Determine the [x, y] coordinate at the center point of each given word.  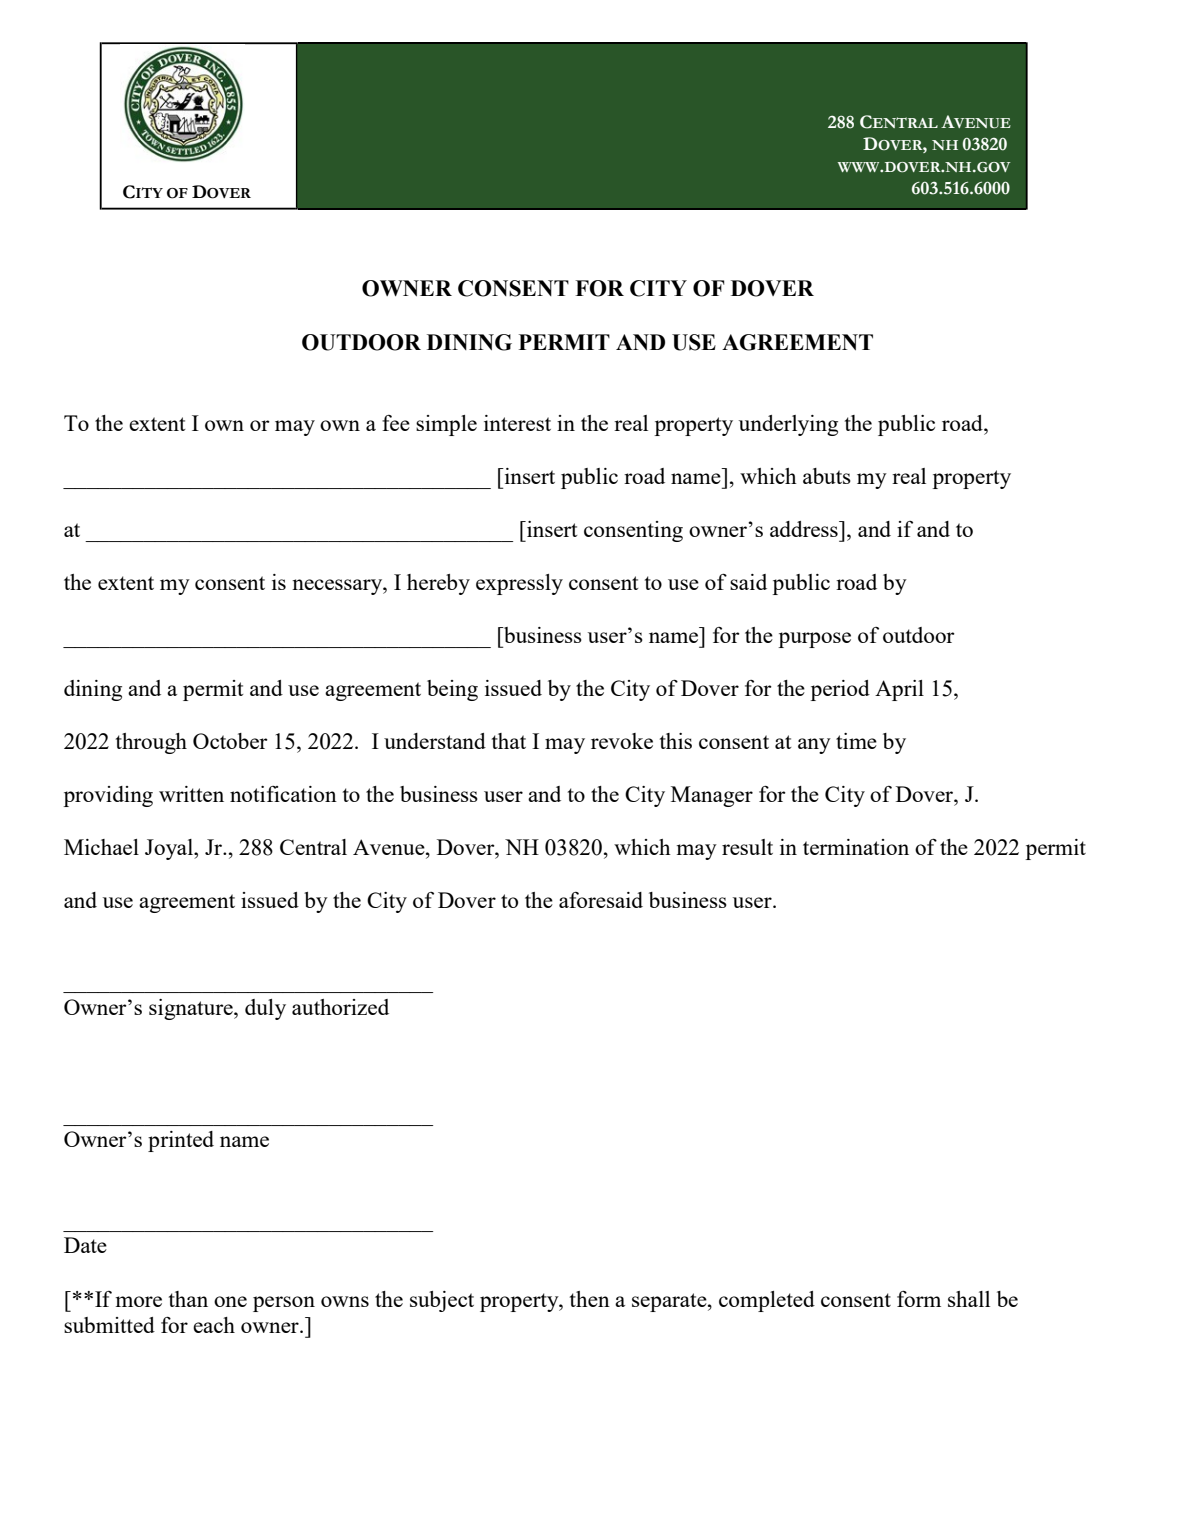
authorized [340, 1007]
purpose [814, 640]
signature [192, 1009]
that [509, 741]
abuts [827, 476]
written [191, 794]
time [856, 741]
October [230, 741]
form [919, 1299]
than [188, 1299]
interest [517, 423]
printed [181, 1141]
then [590, 1299]
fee [396, 423]
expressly [519, 584]
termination [856, 847]
